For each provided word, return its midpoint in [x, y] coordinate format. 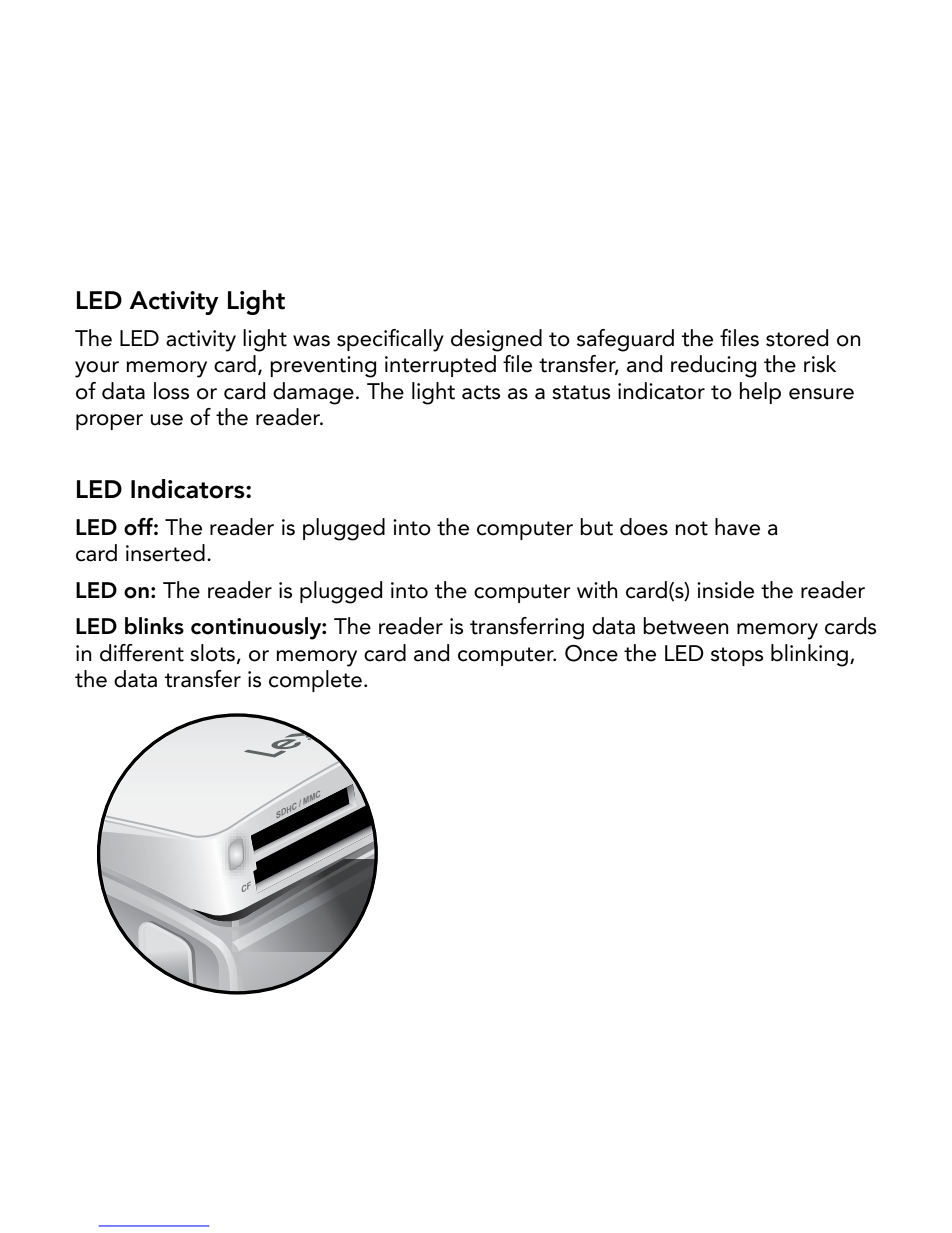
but [596, 527]
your [97, 369]
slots [212, 653]
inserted [165, 553]
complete [315, 681]
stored [797, 338]
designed [496, 340]
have [737, 527]
